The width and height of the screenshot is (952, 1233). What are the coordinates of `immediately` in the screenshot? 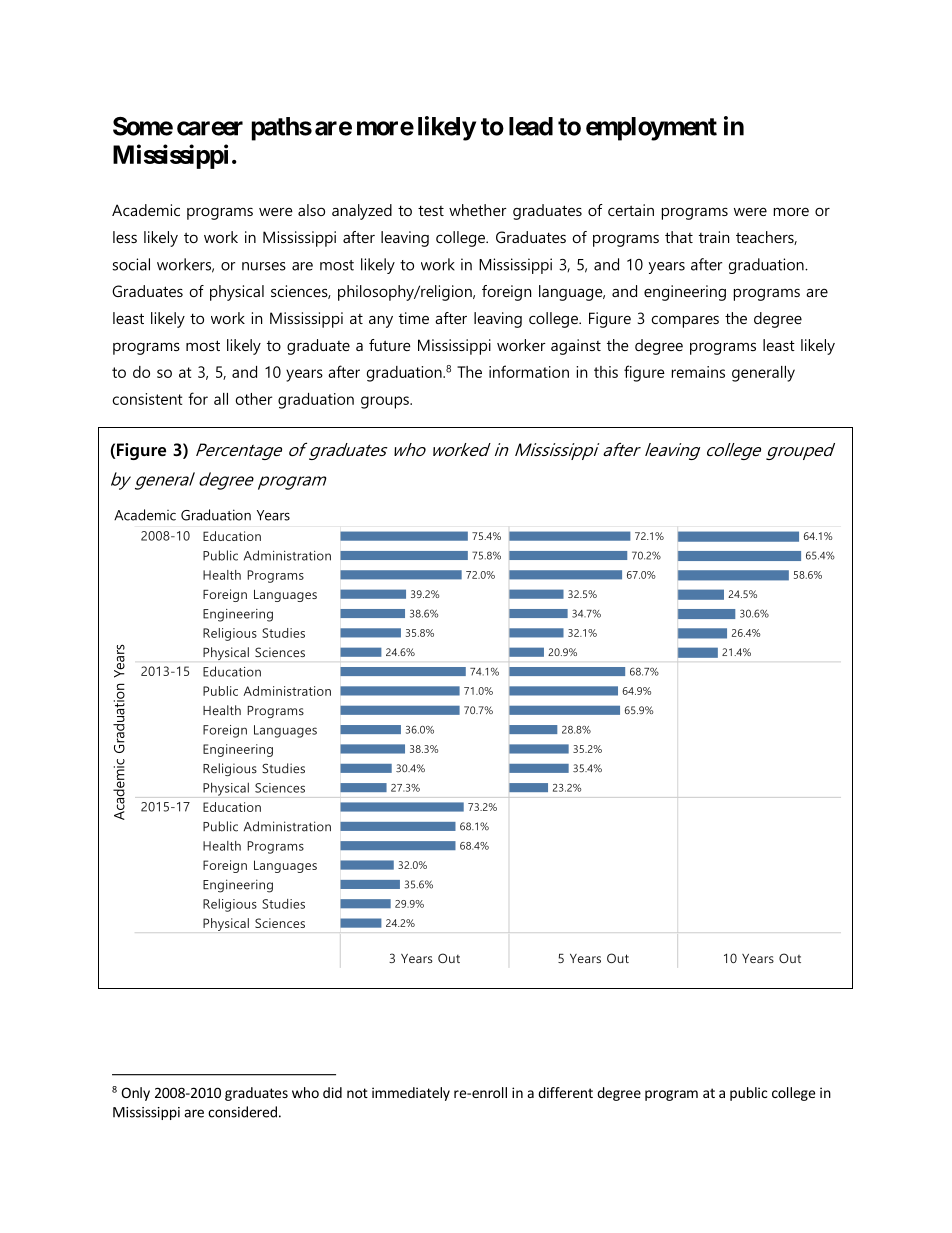 It's located at (411, 1094).
